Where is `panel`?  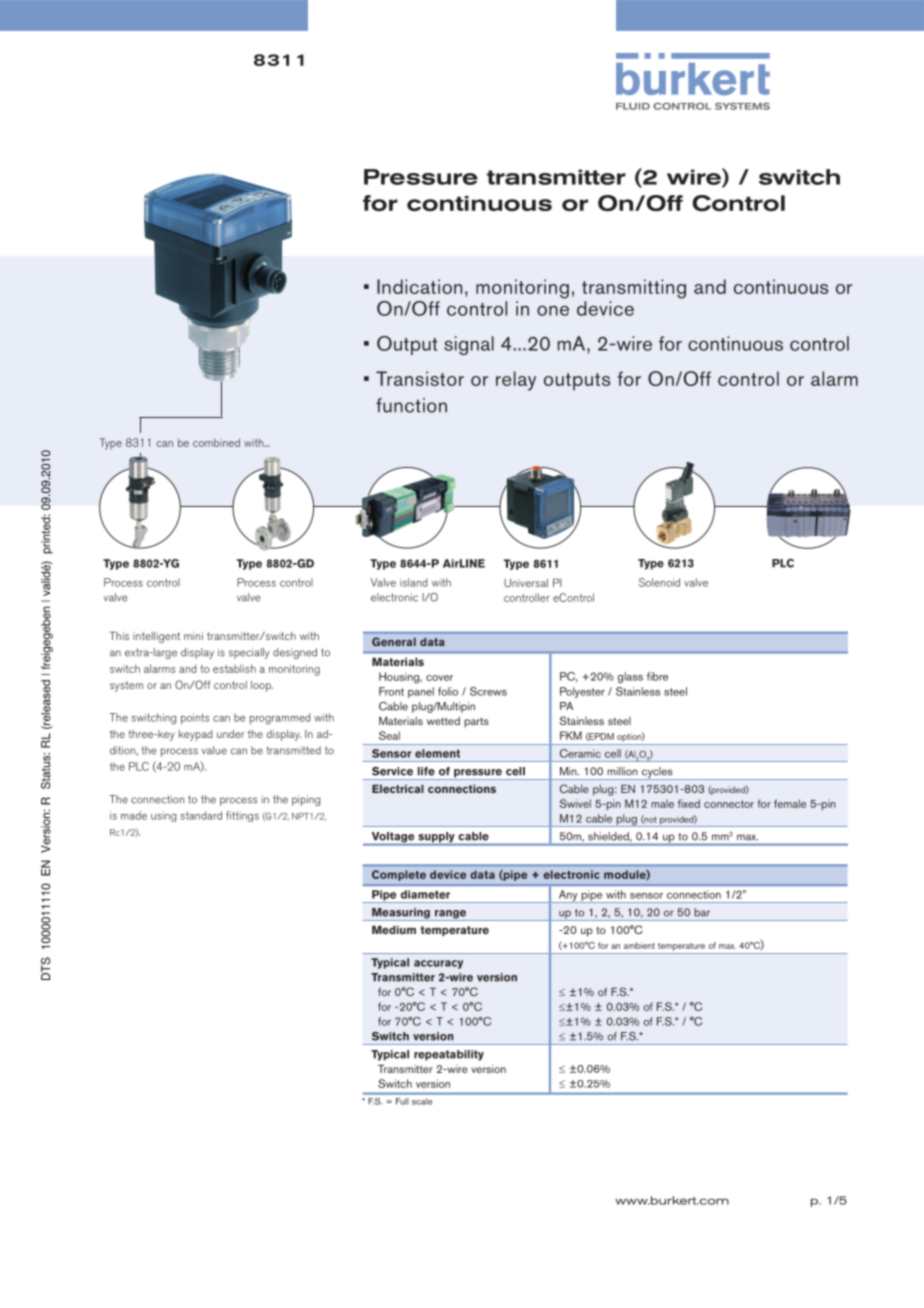 panel is located at coordinates (421, 692).
